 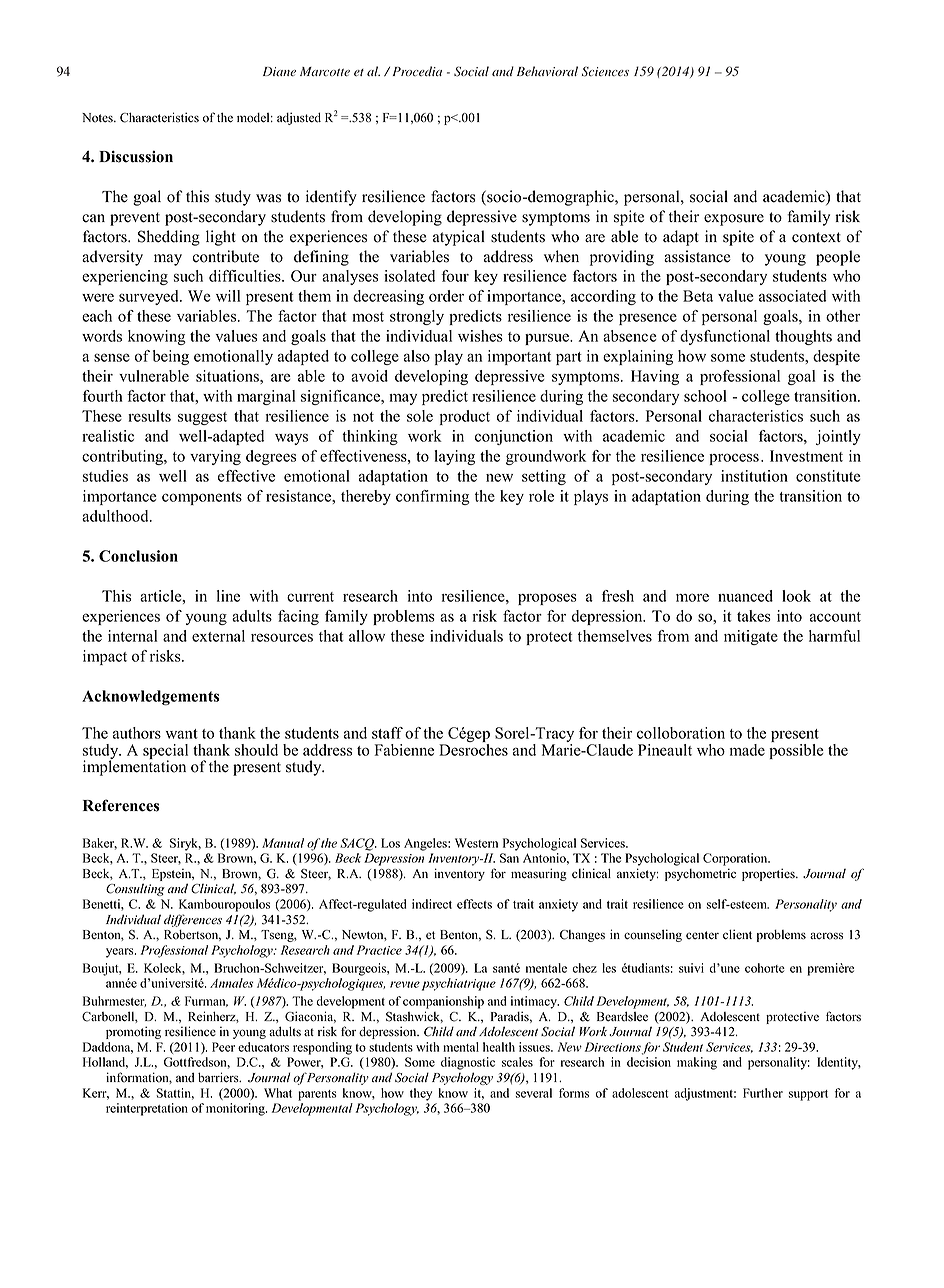 I want to click on suggest, so click(x=202, y=418).
